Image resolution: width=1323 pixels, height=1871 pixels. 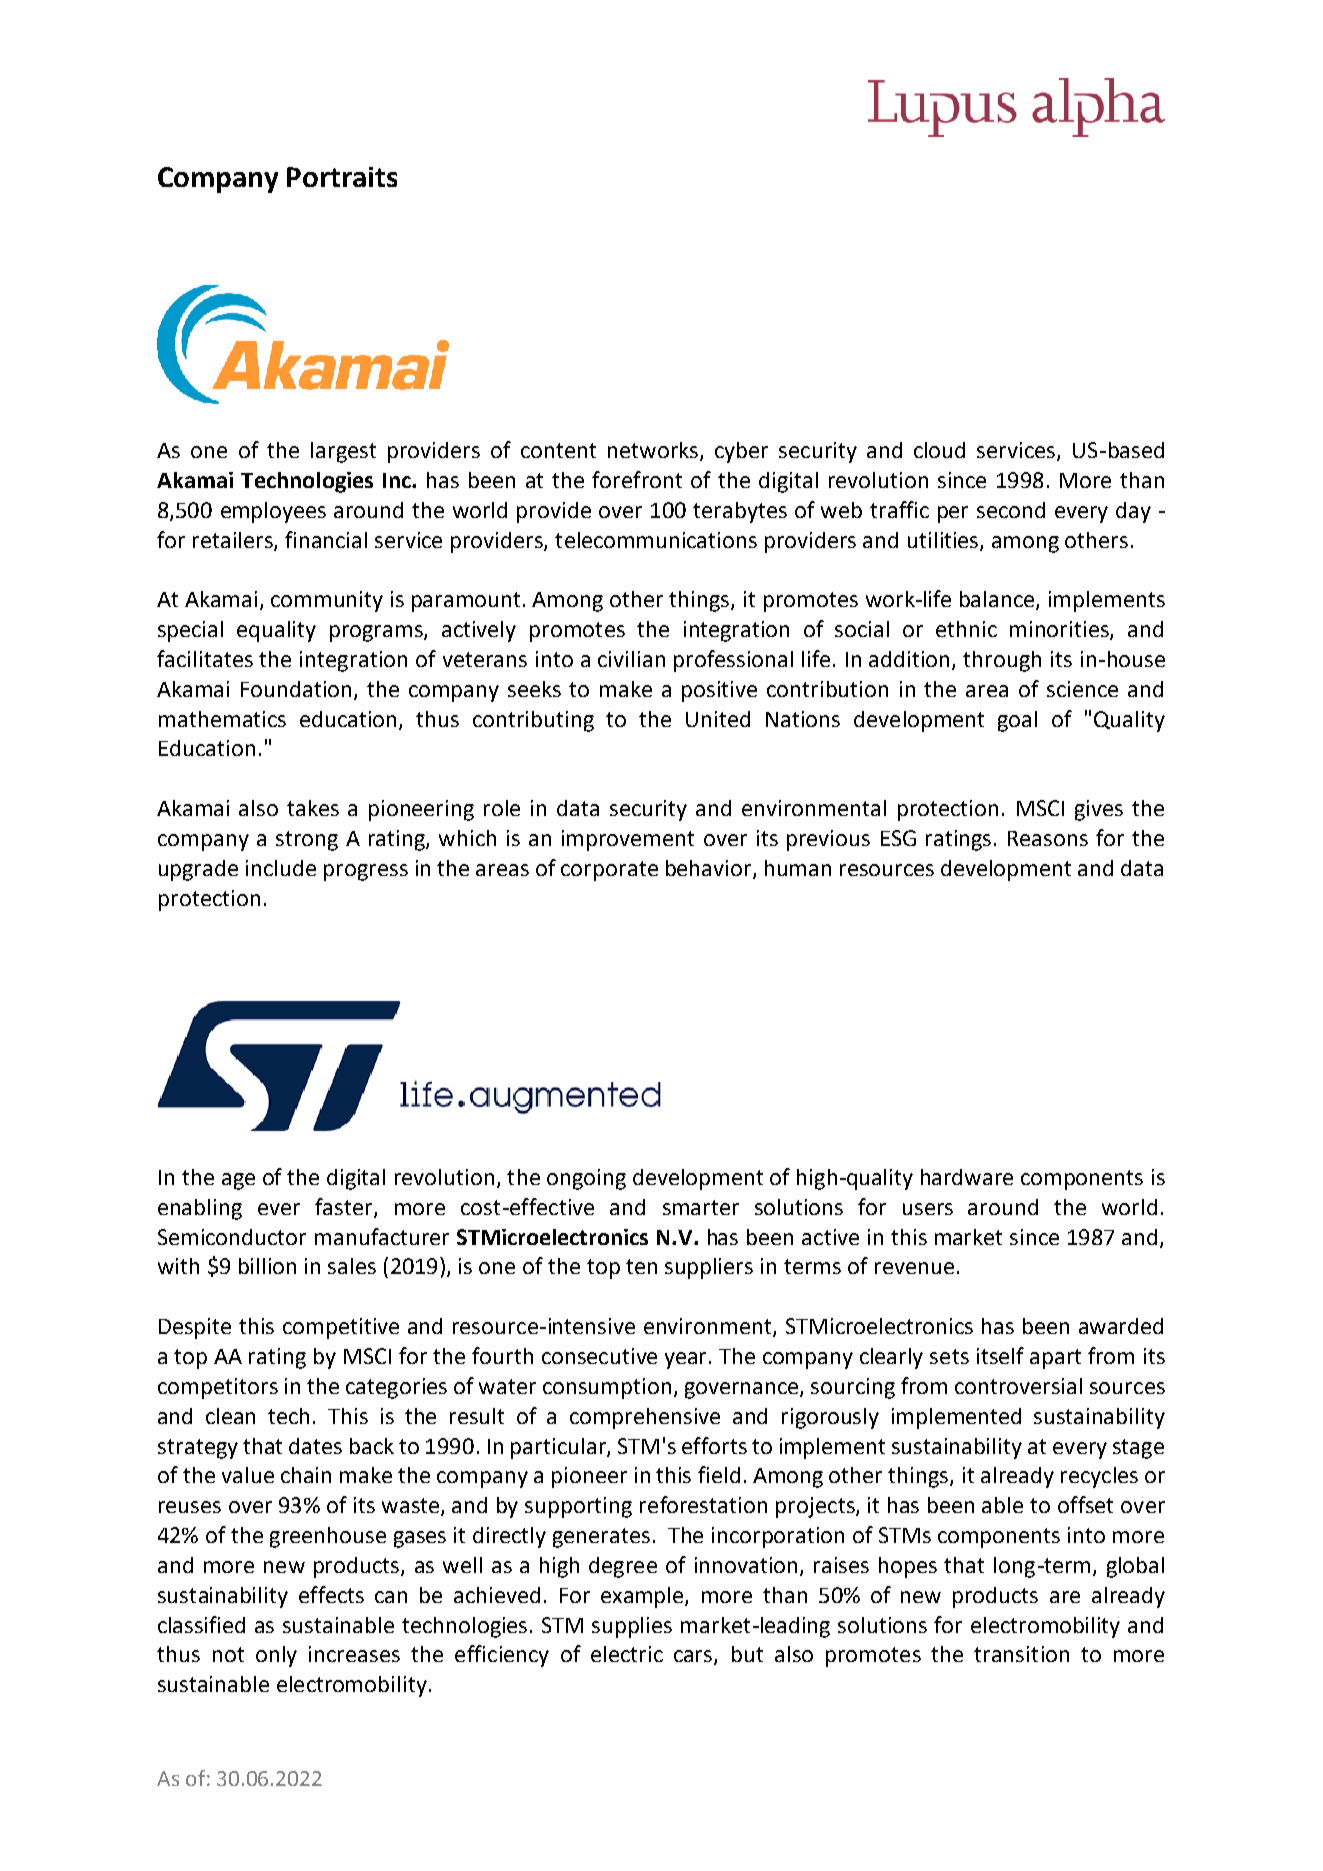 I want to click on corporate, so click(x=609, y=871).
